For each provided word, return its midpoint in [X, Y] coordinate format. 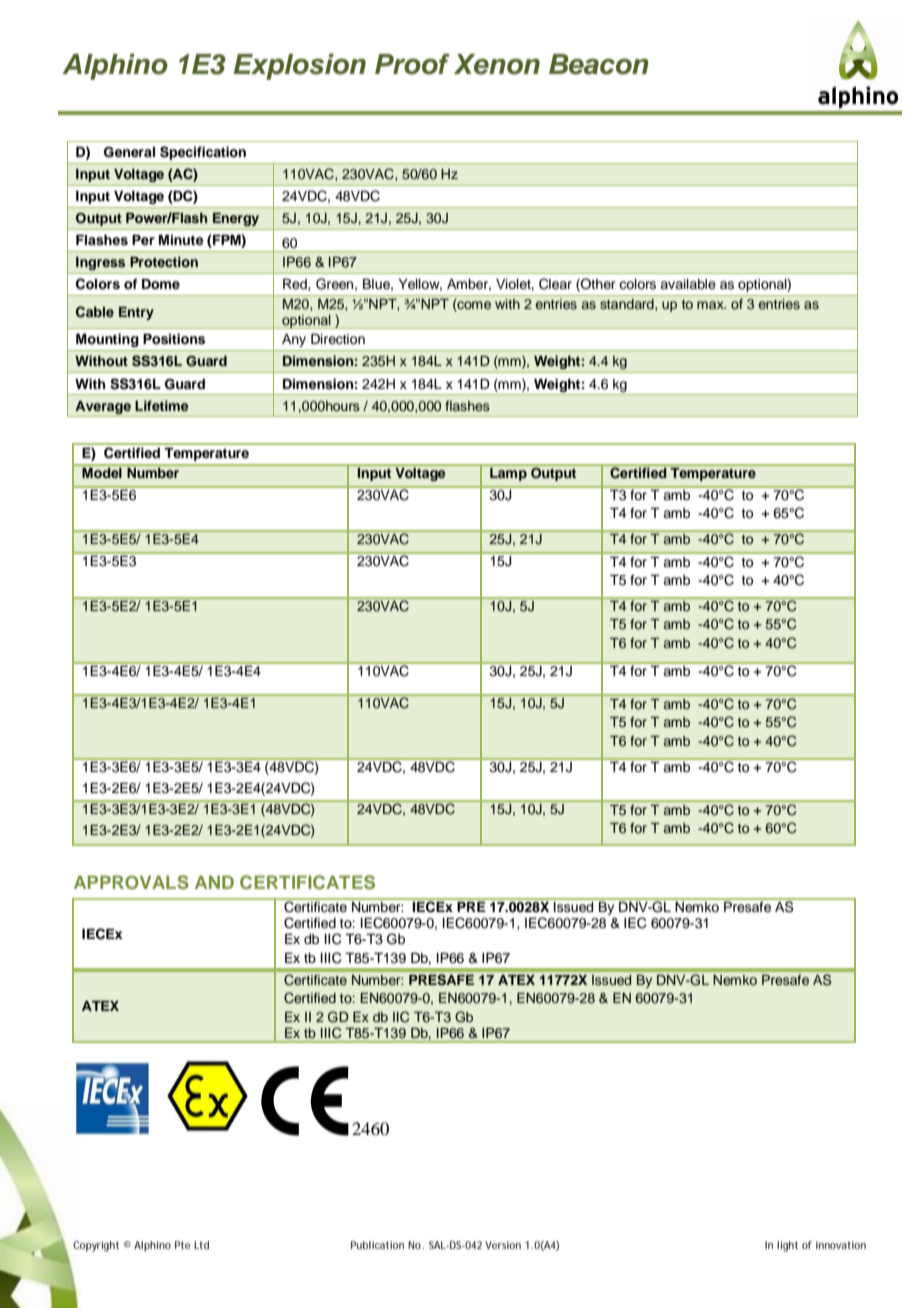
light [787, 1246]
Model [102, 473]
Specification [203, 153]
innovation [841, 1245]
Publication [377, 1245]
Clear [555, 284]
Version [503, 1245]
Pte [182, 1245]
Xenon [497, 64]
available [688, 284]
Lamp [508, 474]
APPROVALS [131, 882]
